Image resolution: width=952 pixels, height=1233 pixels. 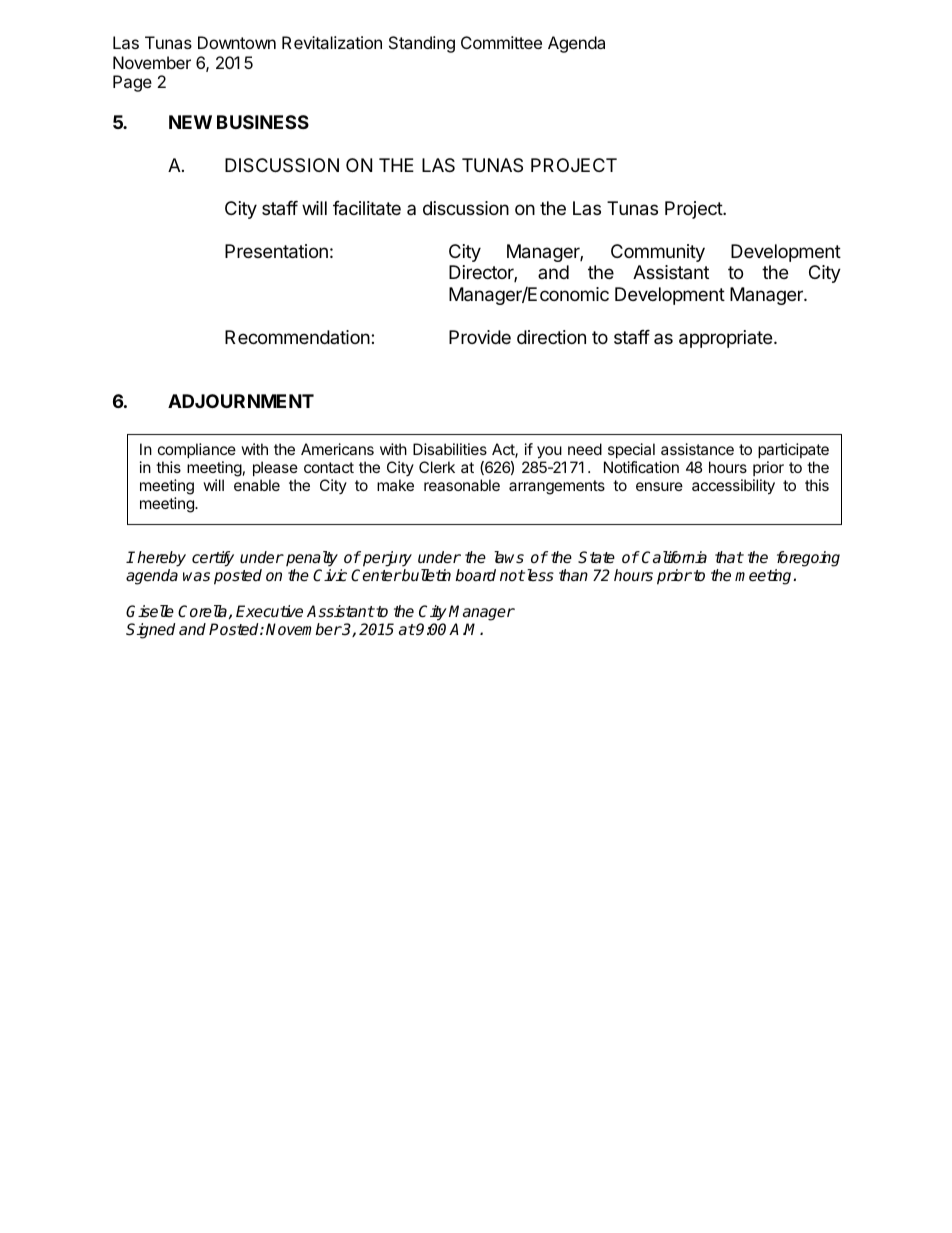 What do you see at coordinates (697, 449) in the image?
I see `assistance` at bounding box center [697, 449].
